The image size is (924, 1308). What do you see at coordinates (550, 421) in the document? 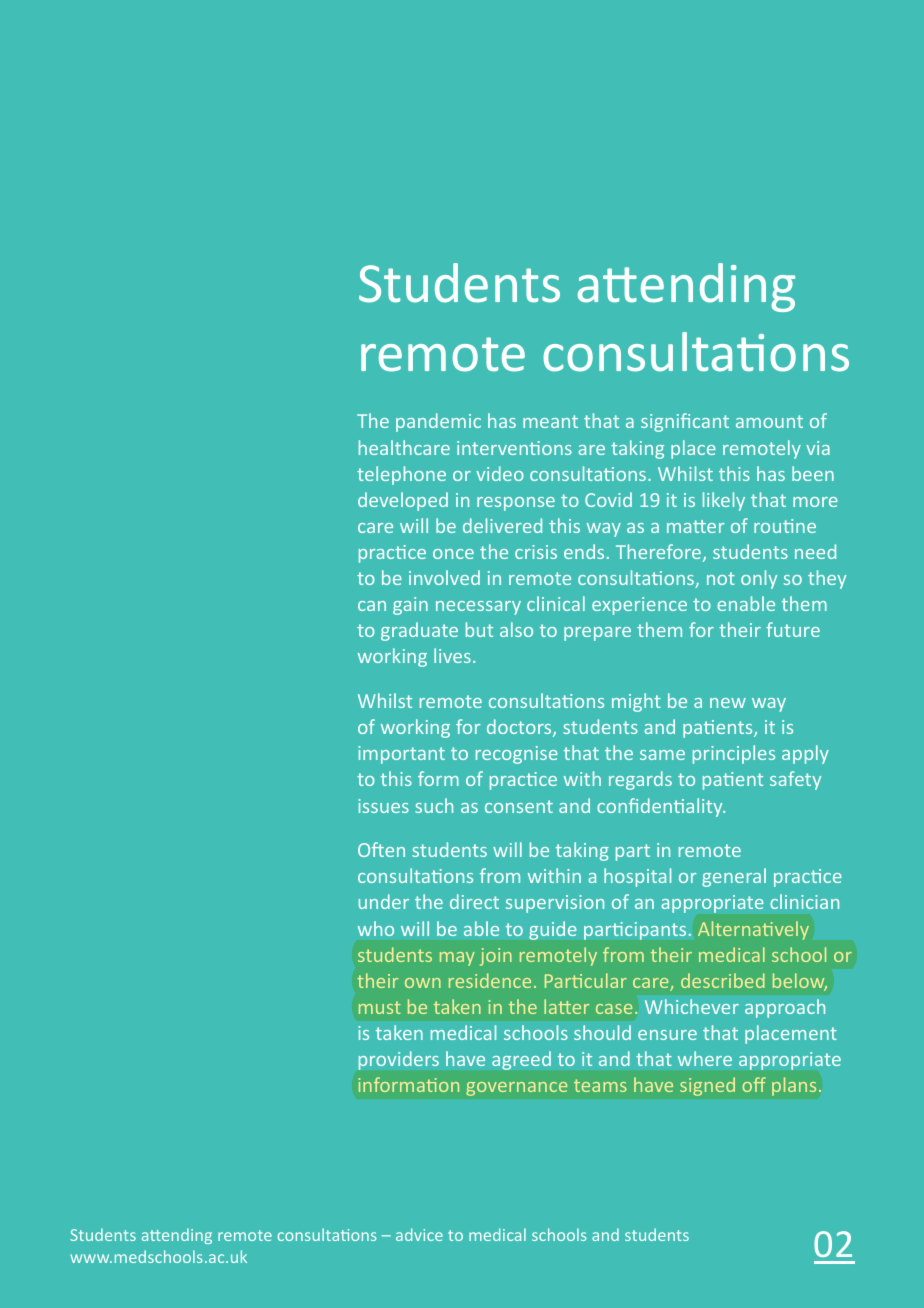
I see `meant` at bounding box center [550, 421].
